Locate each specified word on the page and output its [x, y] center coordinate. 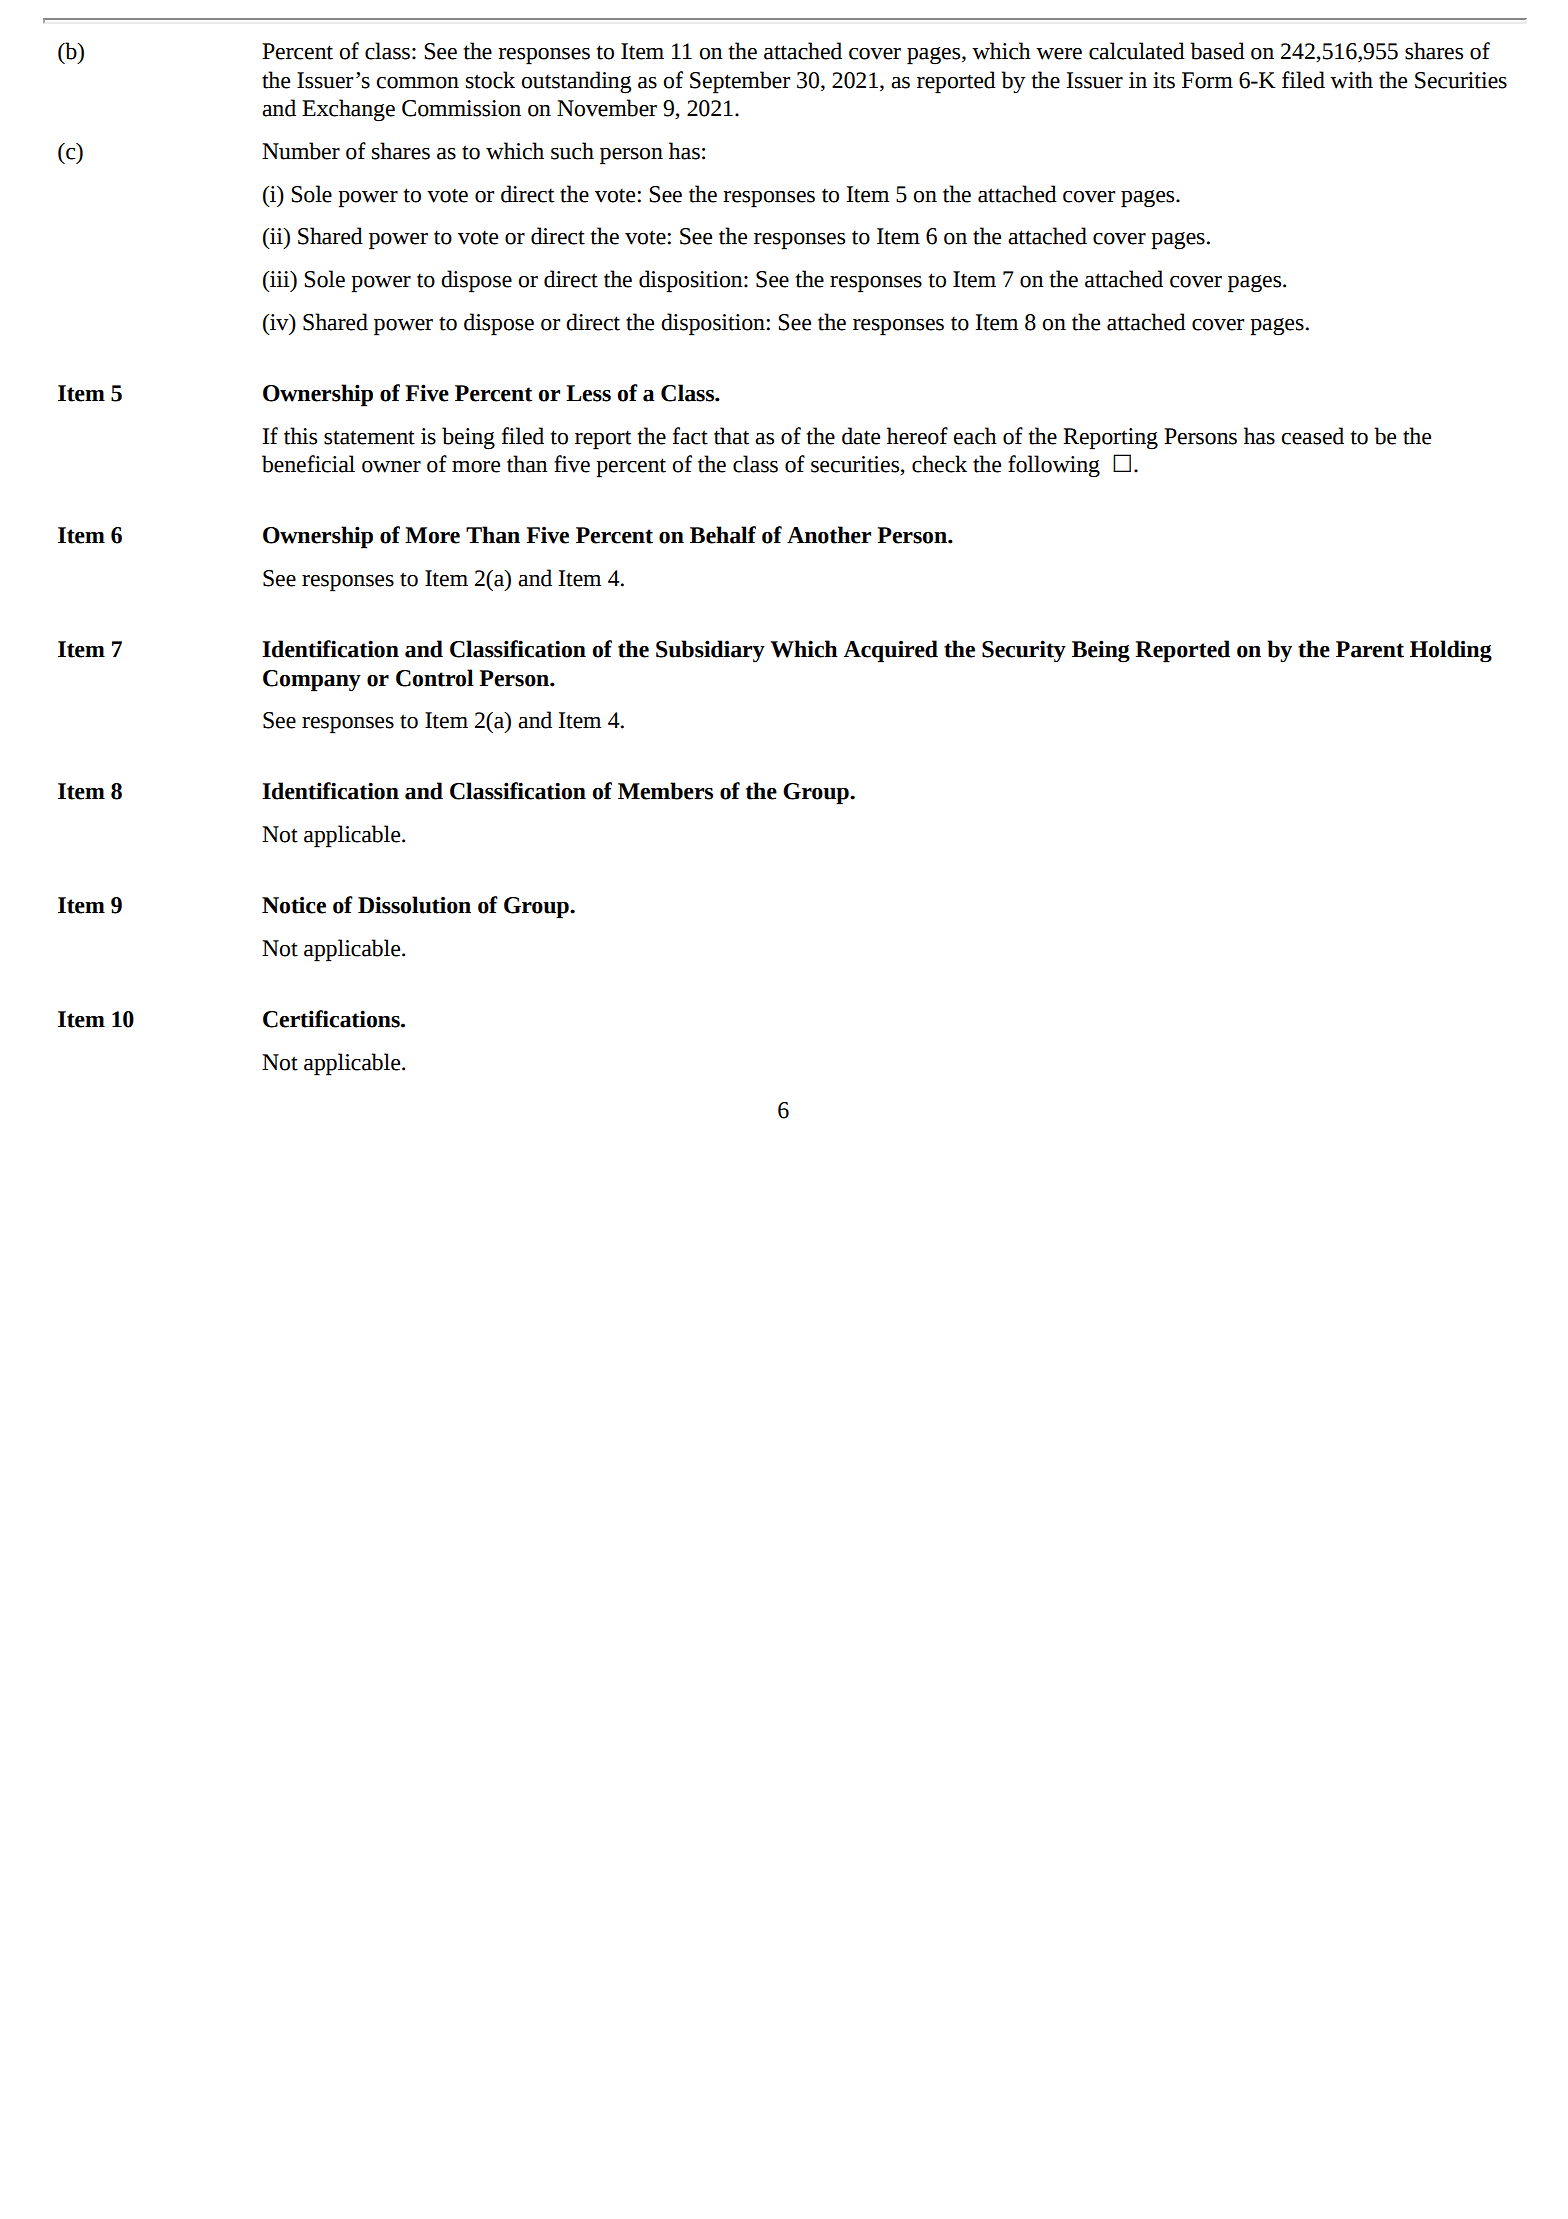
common [417, 83]
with [1351, 80]
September [740, 82]
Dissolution [414, 905]
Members [665, 791]
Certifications [332, 1019]
